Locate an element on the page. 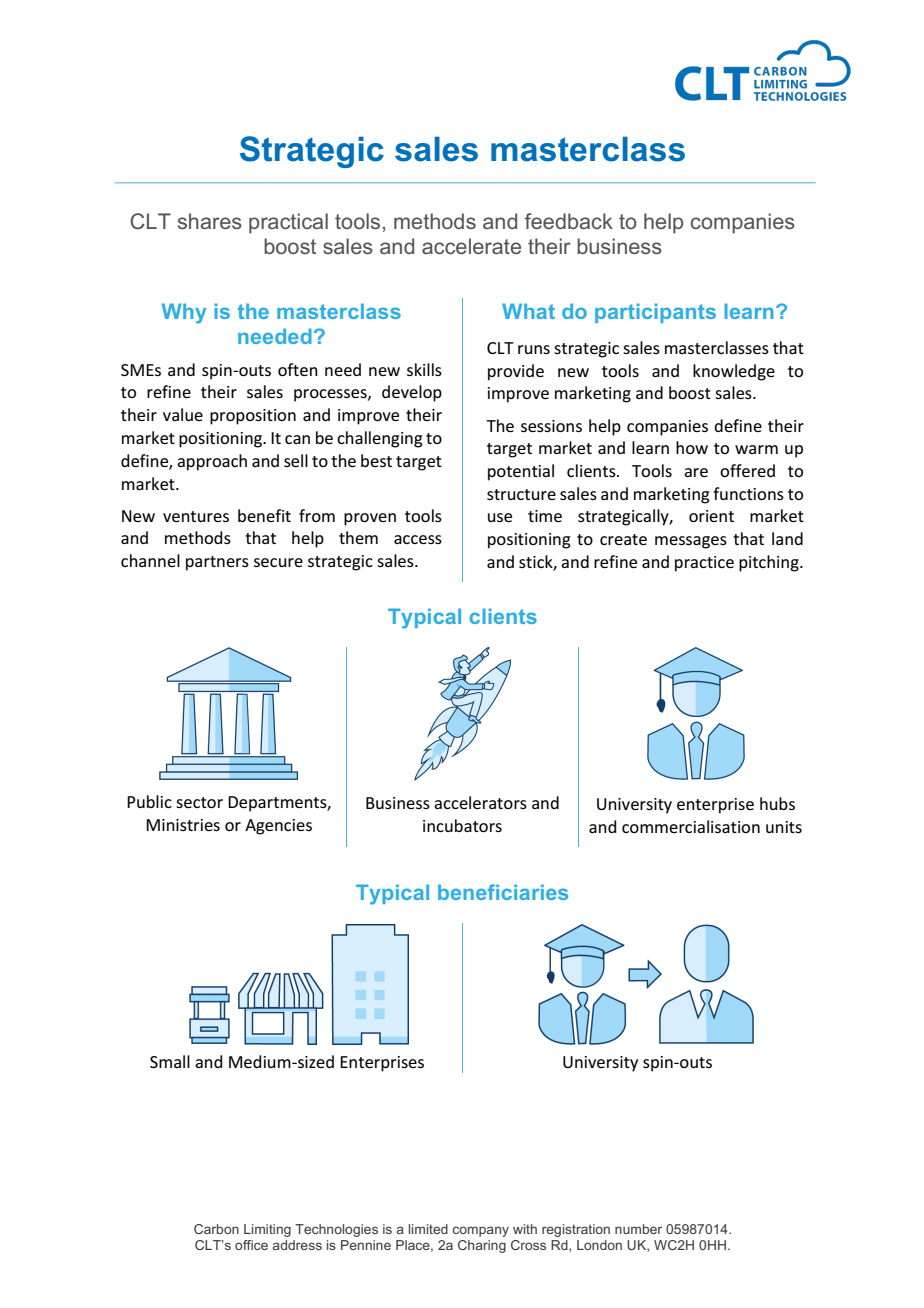 The height and width of the document is (1308, 924). sector is located at coordinates (199, 802).
